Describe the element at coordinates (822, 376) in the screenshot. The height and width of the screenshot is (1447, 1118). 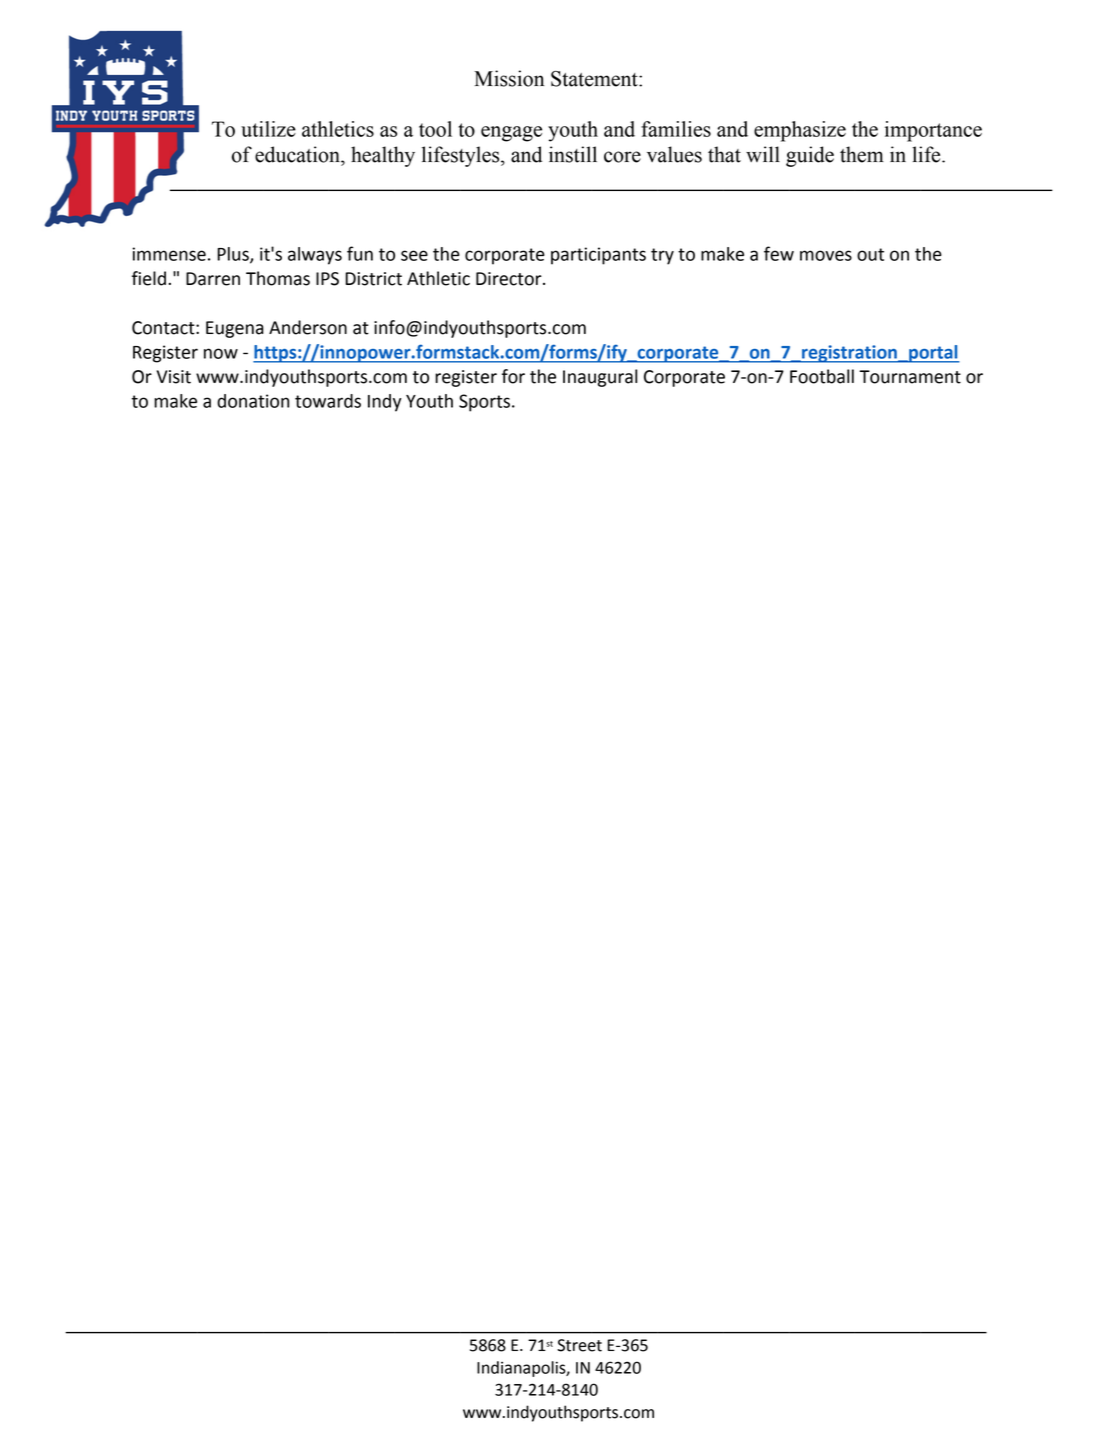
I see `Football` at that location.
